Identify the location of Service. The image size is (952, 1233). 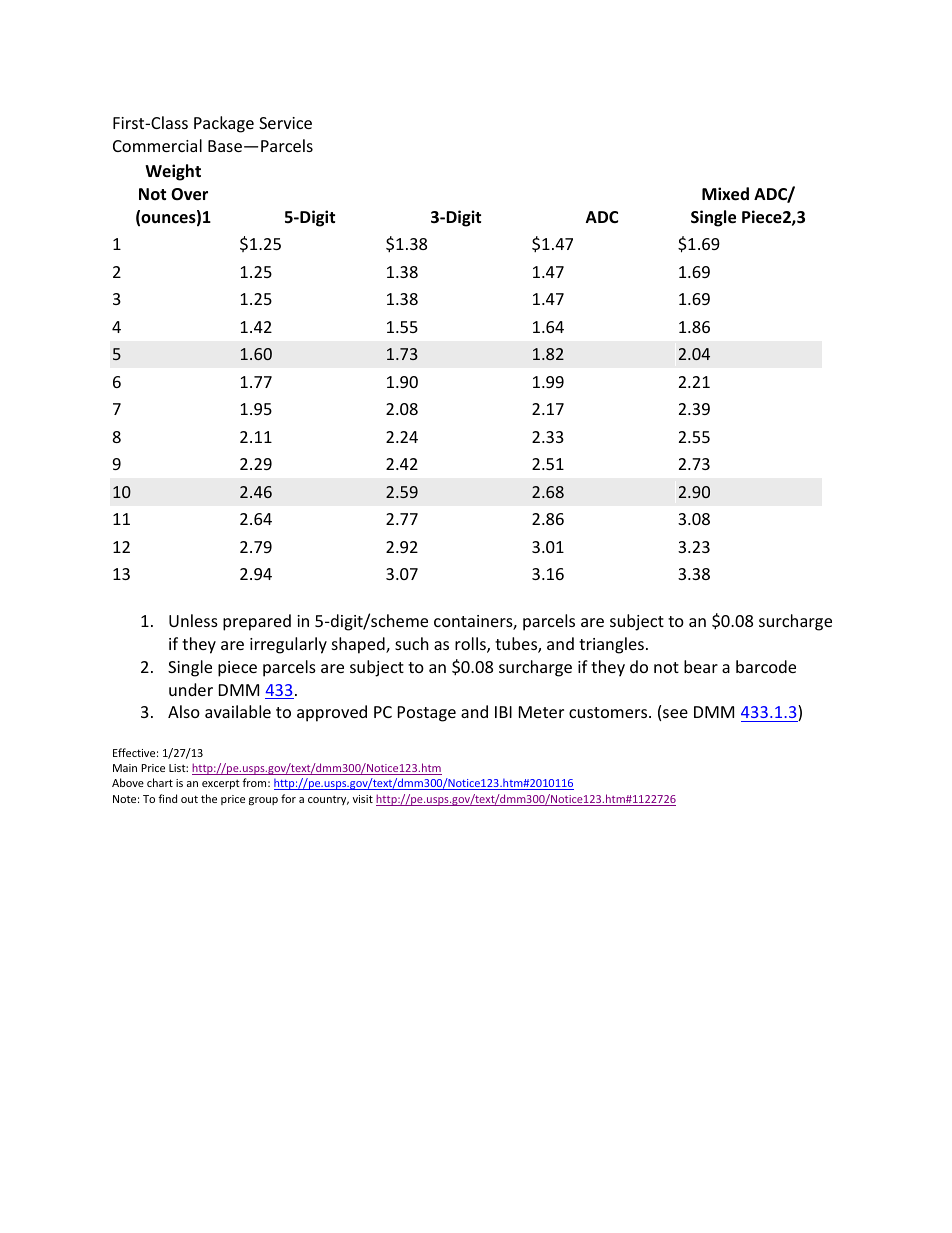
(285, 123).
